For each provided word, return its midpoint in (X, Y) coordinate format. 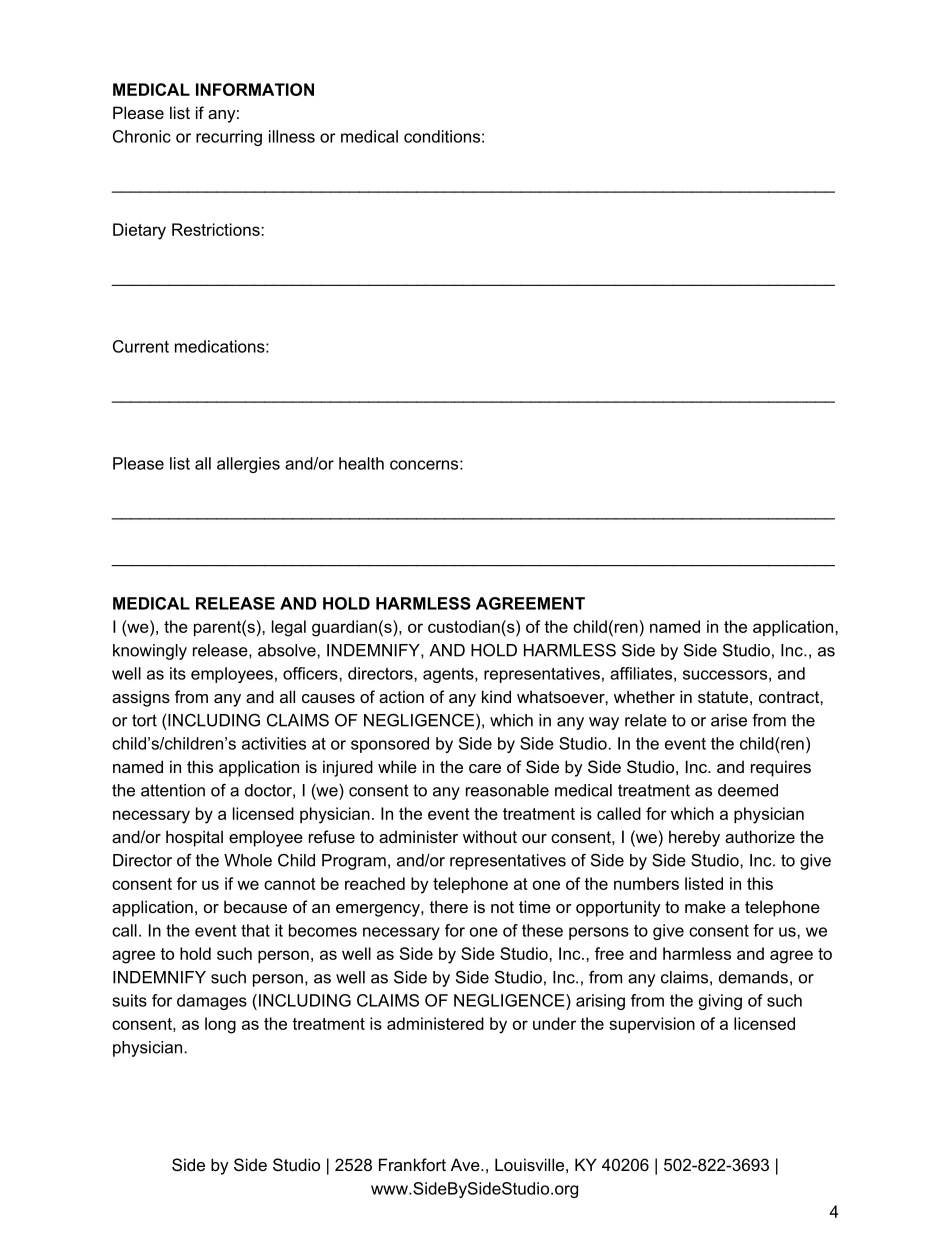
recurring (229, 138)
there (449, 906)
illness (292, 136)
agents (449, 675)
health (361, 463)
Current (141, 346)
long (220, 1025)
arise (729, 720)
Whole (248, 860)
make (705, 906)
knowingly (150, 652)
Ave (466, 1164)
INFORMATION (255, 89)
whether (644, 696)
